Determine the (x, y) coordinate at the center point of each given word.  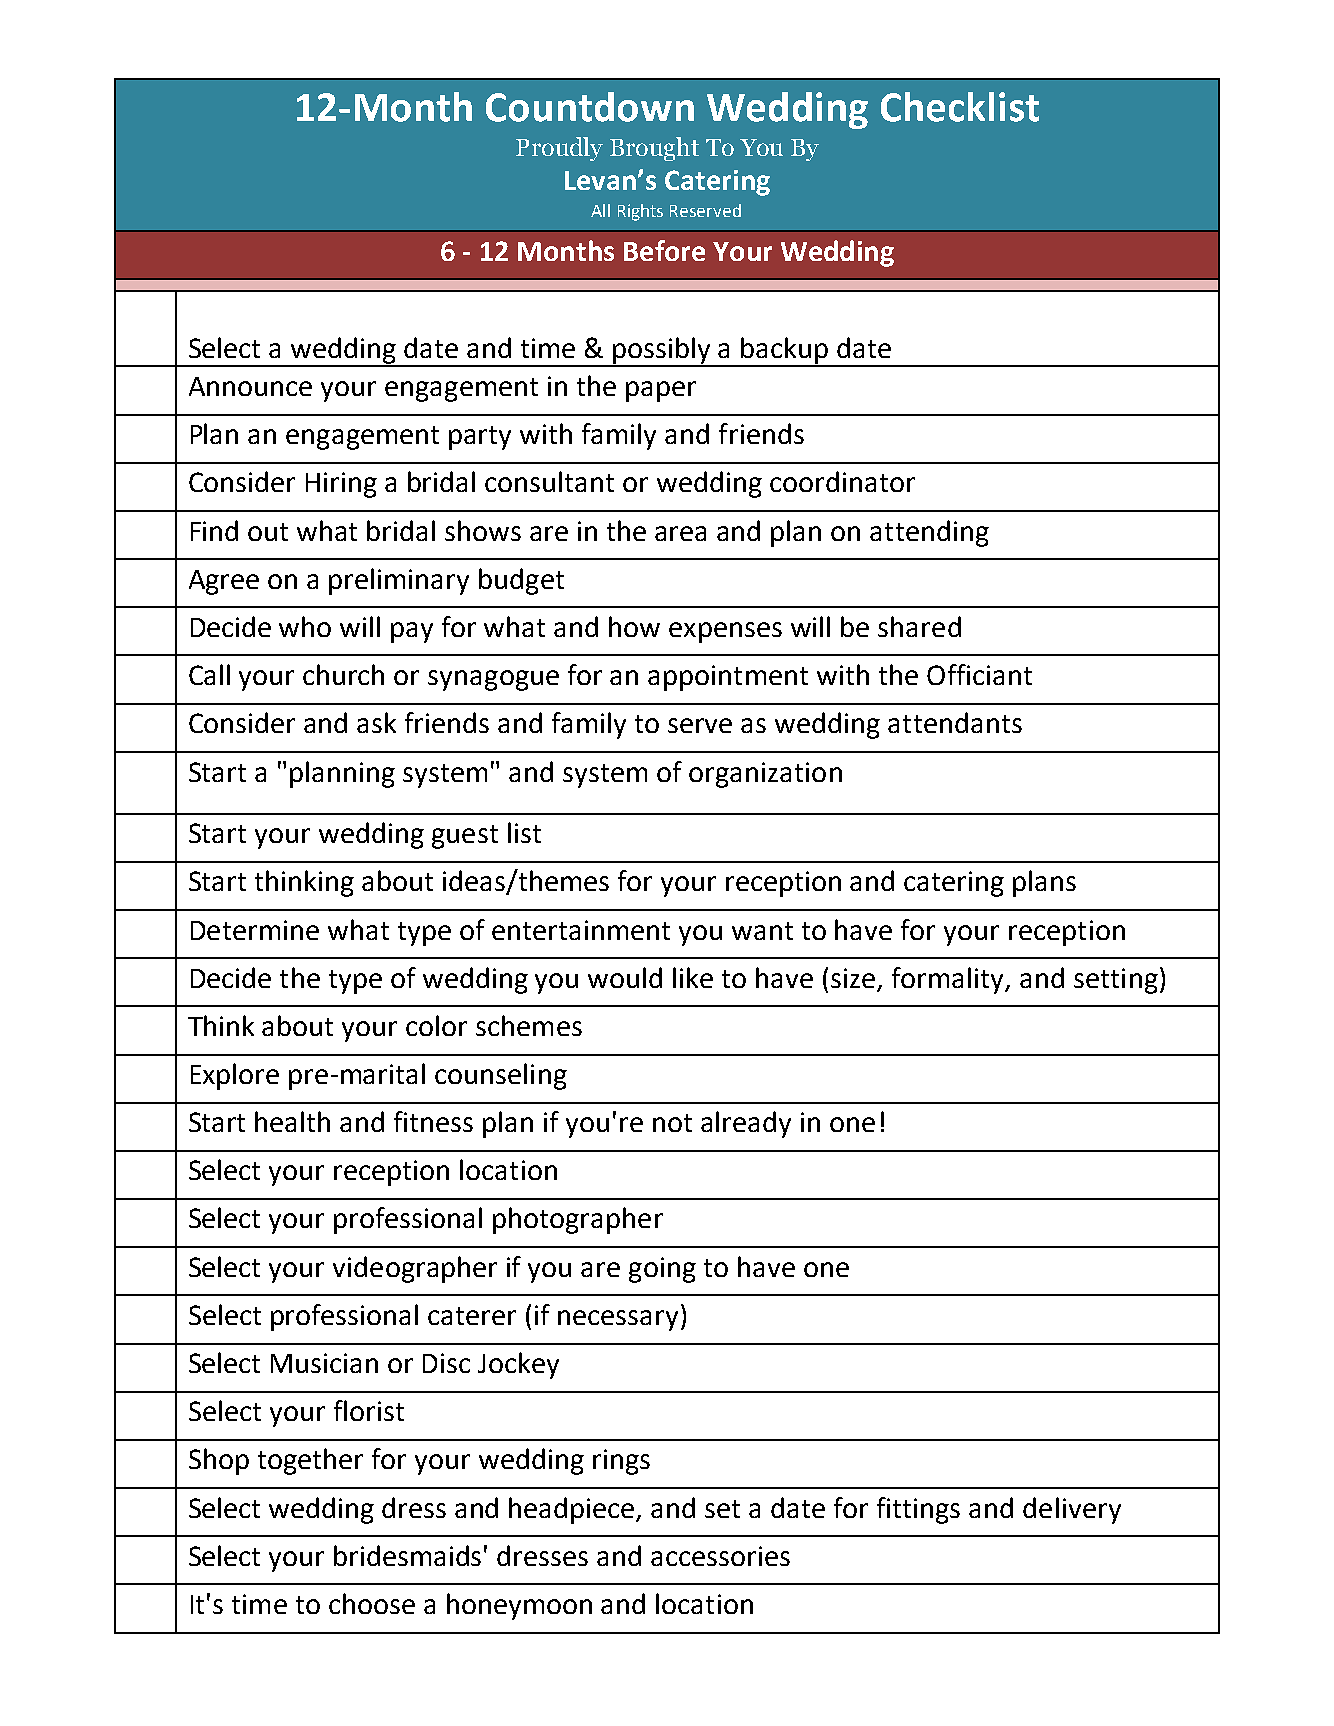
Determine (255, 930)
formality (949, 980)
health (292, 1121)
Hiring (341, 485)
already (746, 1124)
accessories (720, 1556)
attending (929, 533)
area (680, 533)
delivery (1072, 1510)
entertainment (581, 930)
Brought (654, 149)
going (662, 1270)
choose (372, 1603)
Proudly (559, 149)
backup (785, 351)
